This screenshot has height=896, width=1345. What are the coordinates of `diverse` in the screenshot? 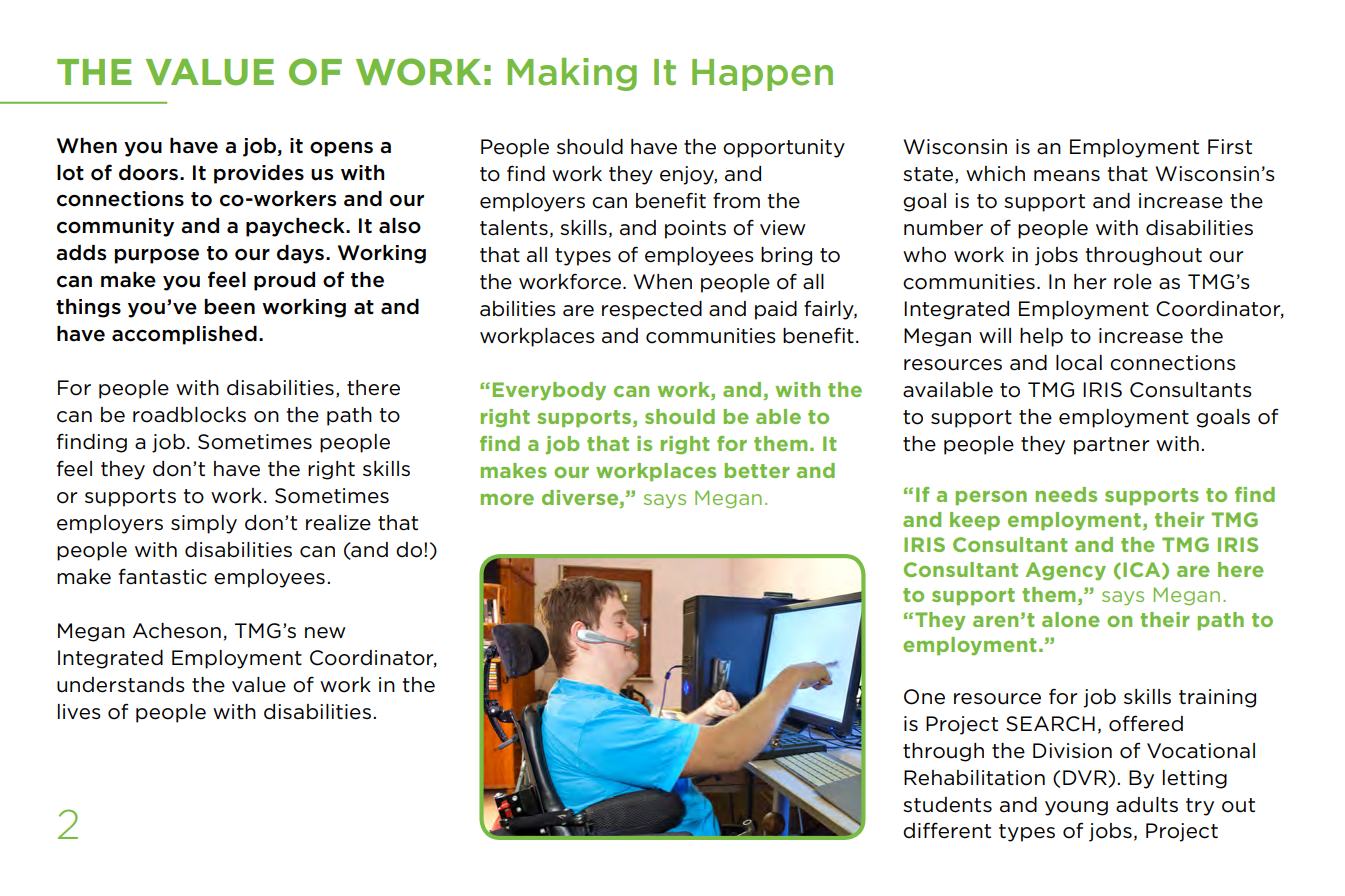 It's located at (581, 497).
